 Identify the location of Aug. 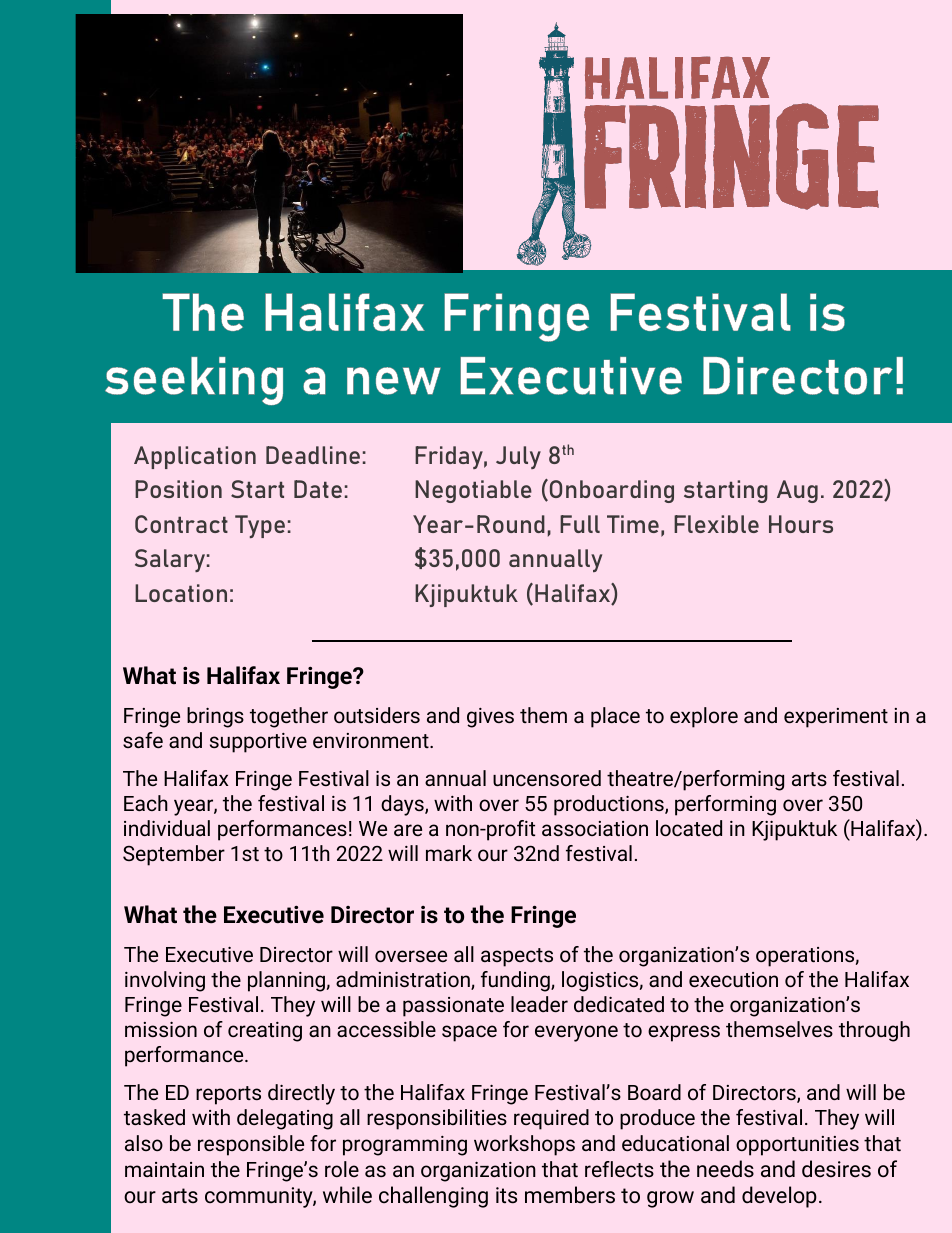
(797, 491).
